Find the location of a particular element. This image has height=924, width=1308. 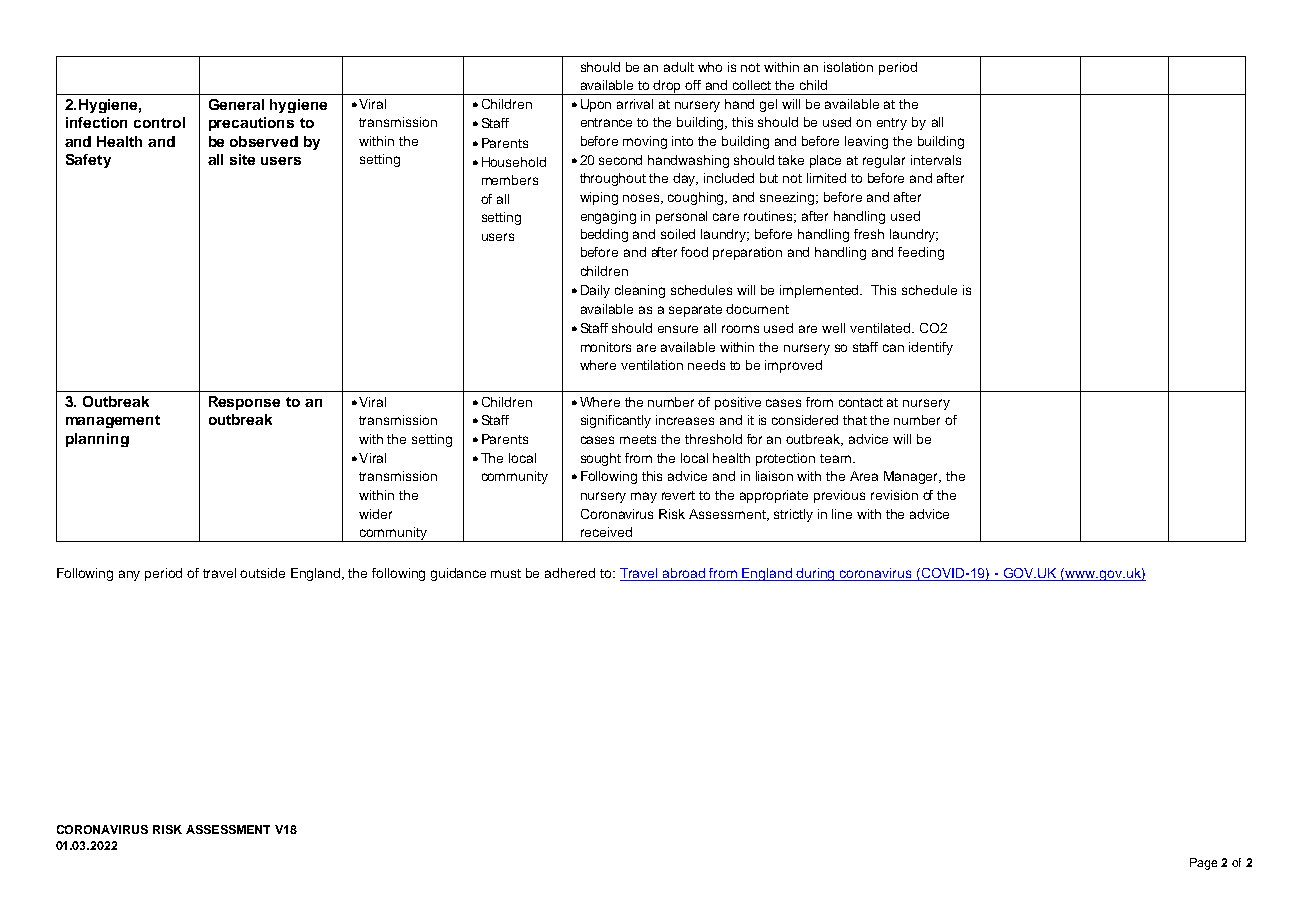

General is located at coordinates (236, 104).
